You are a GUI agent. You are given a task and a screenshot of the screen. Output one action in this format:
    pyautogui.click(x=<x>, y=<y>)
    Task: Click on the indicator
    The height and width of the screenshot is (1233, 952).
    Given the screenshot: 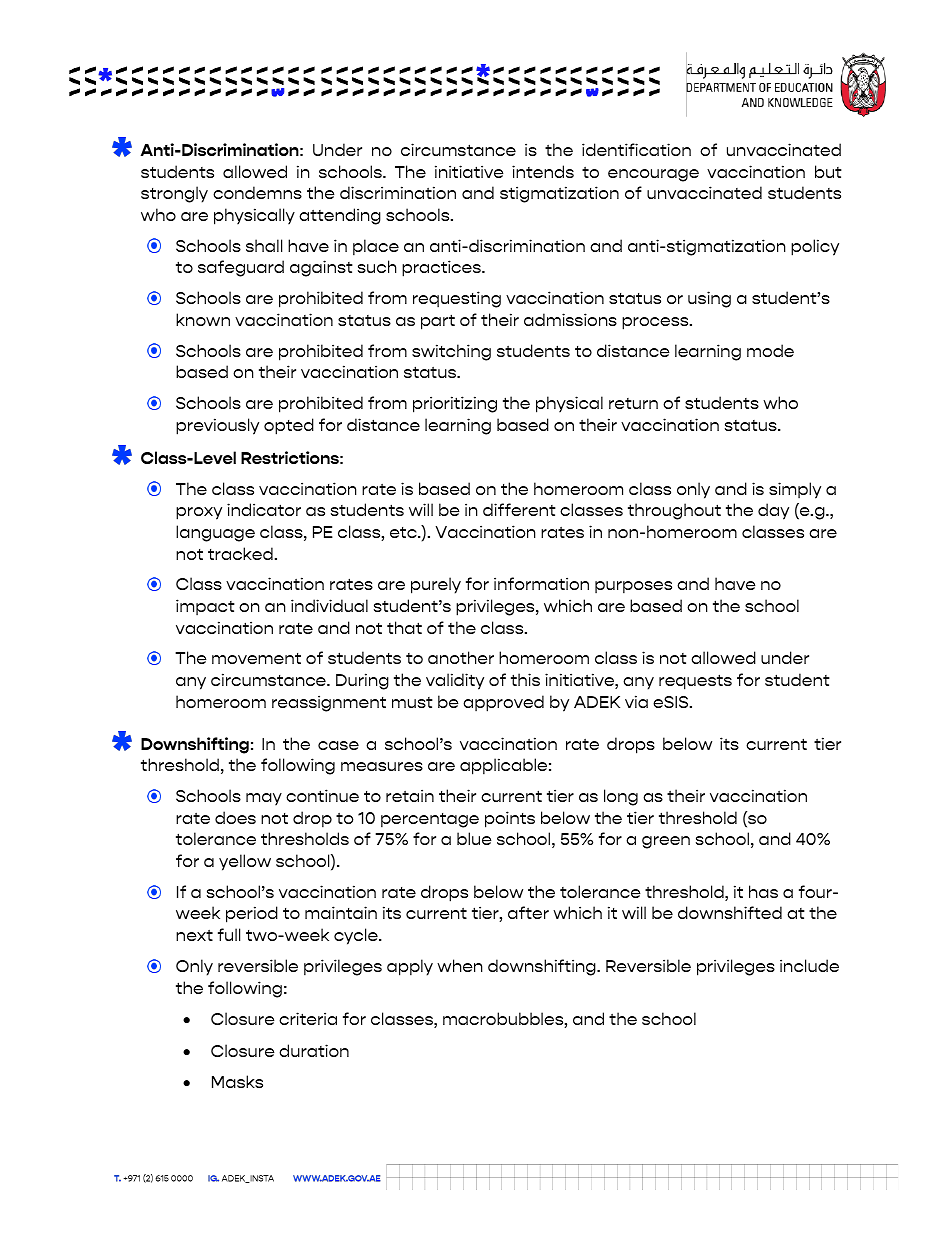 What is the action you would take?
    pyautogui.click(x=264, y=509)
